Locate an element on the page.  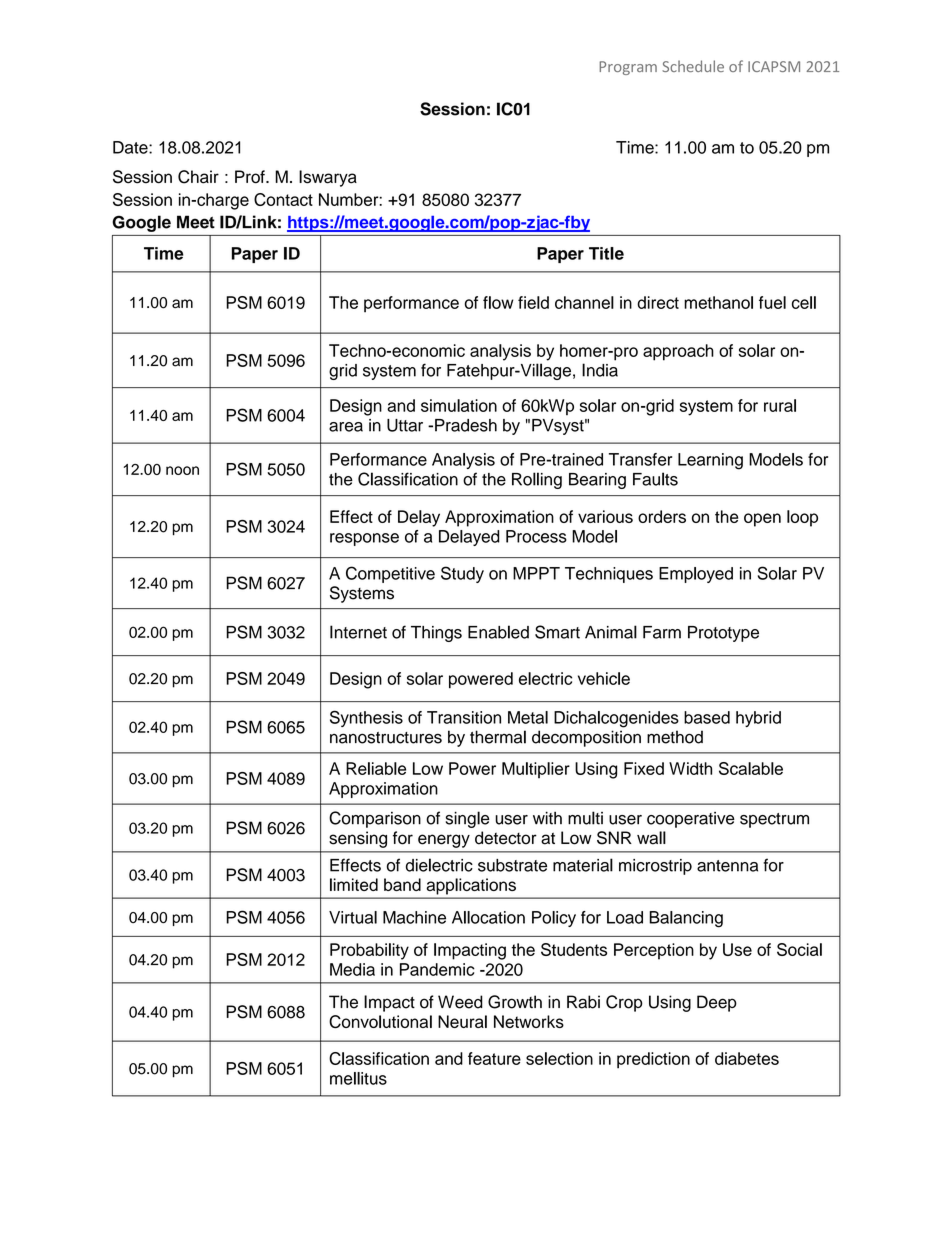
Date is located at coordinates (131, 147).
